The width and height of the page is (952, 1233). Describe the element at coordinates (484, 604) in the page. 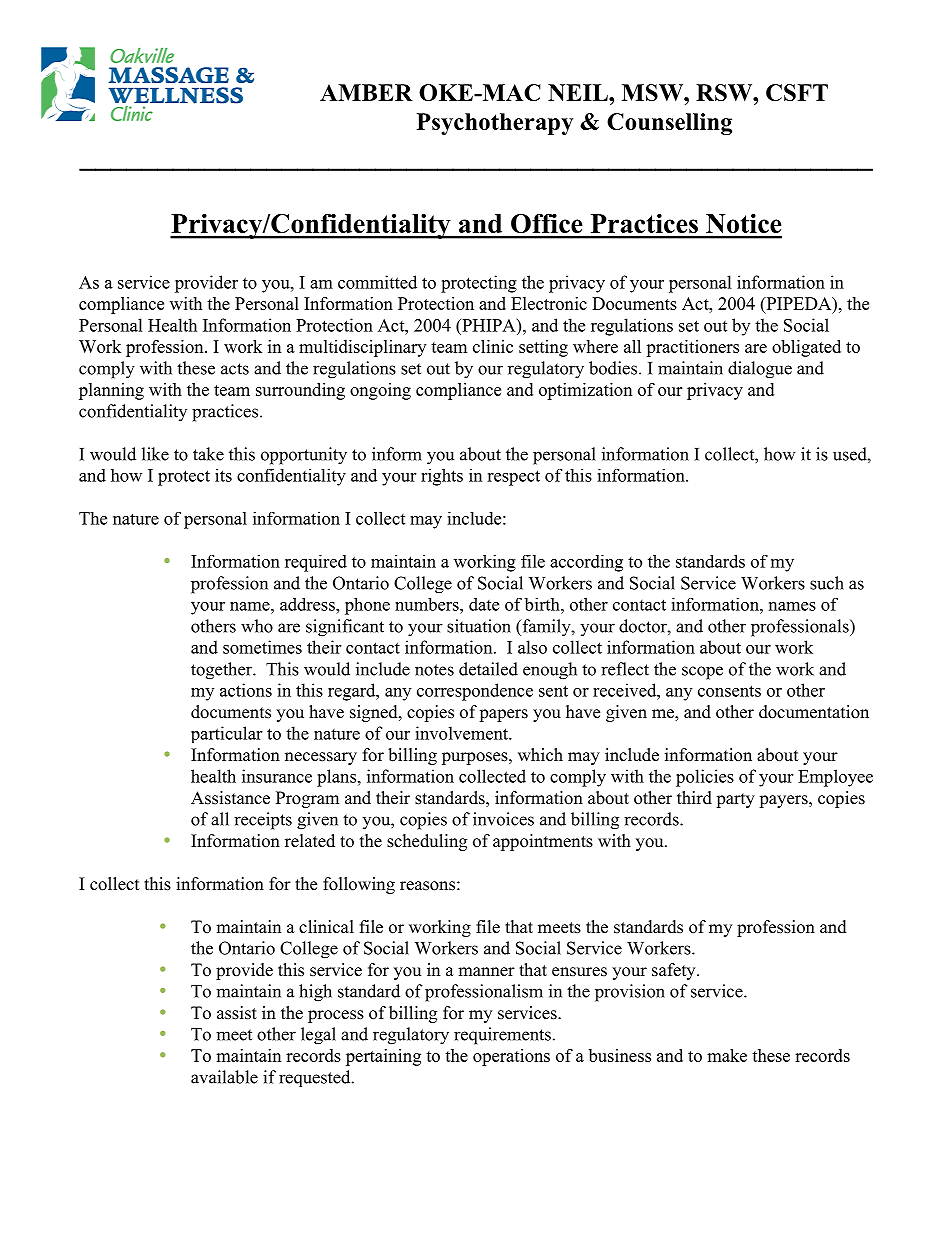

I see `date` at that location.
